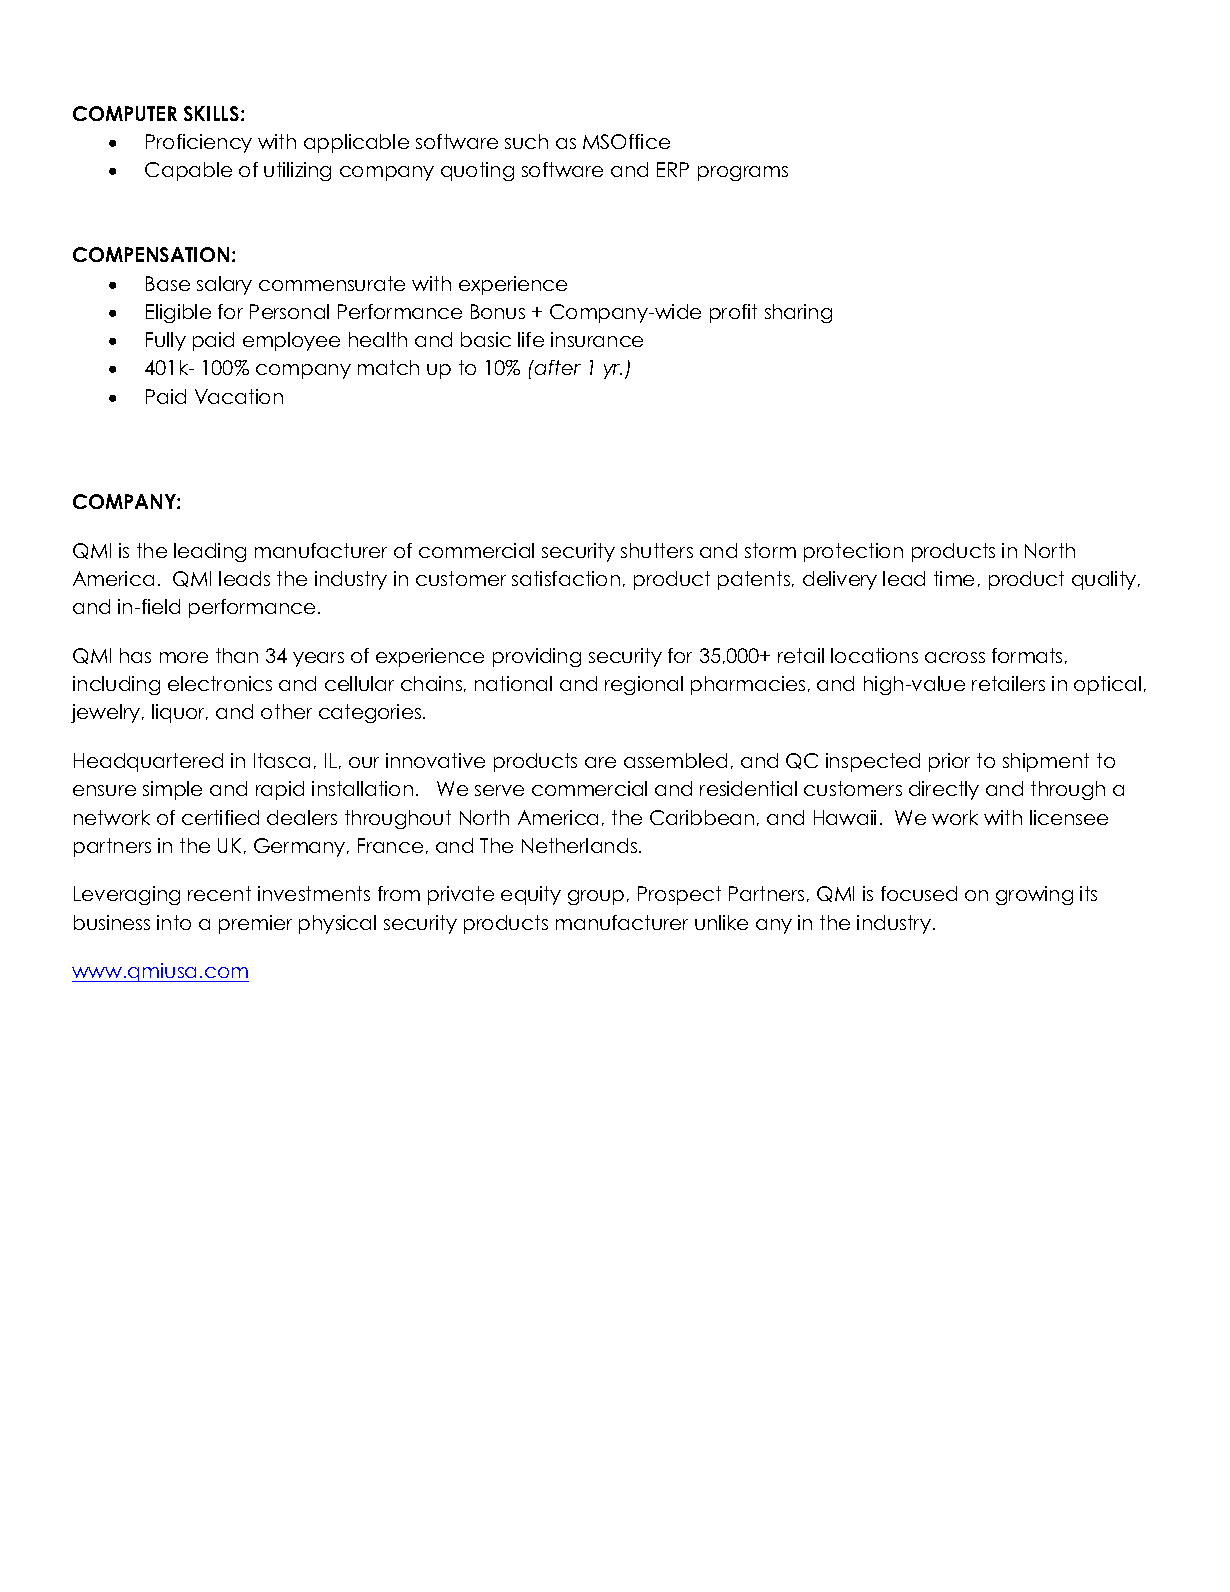  I want to click on programs, so click(743, 173).
